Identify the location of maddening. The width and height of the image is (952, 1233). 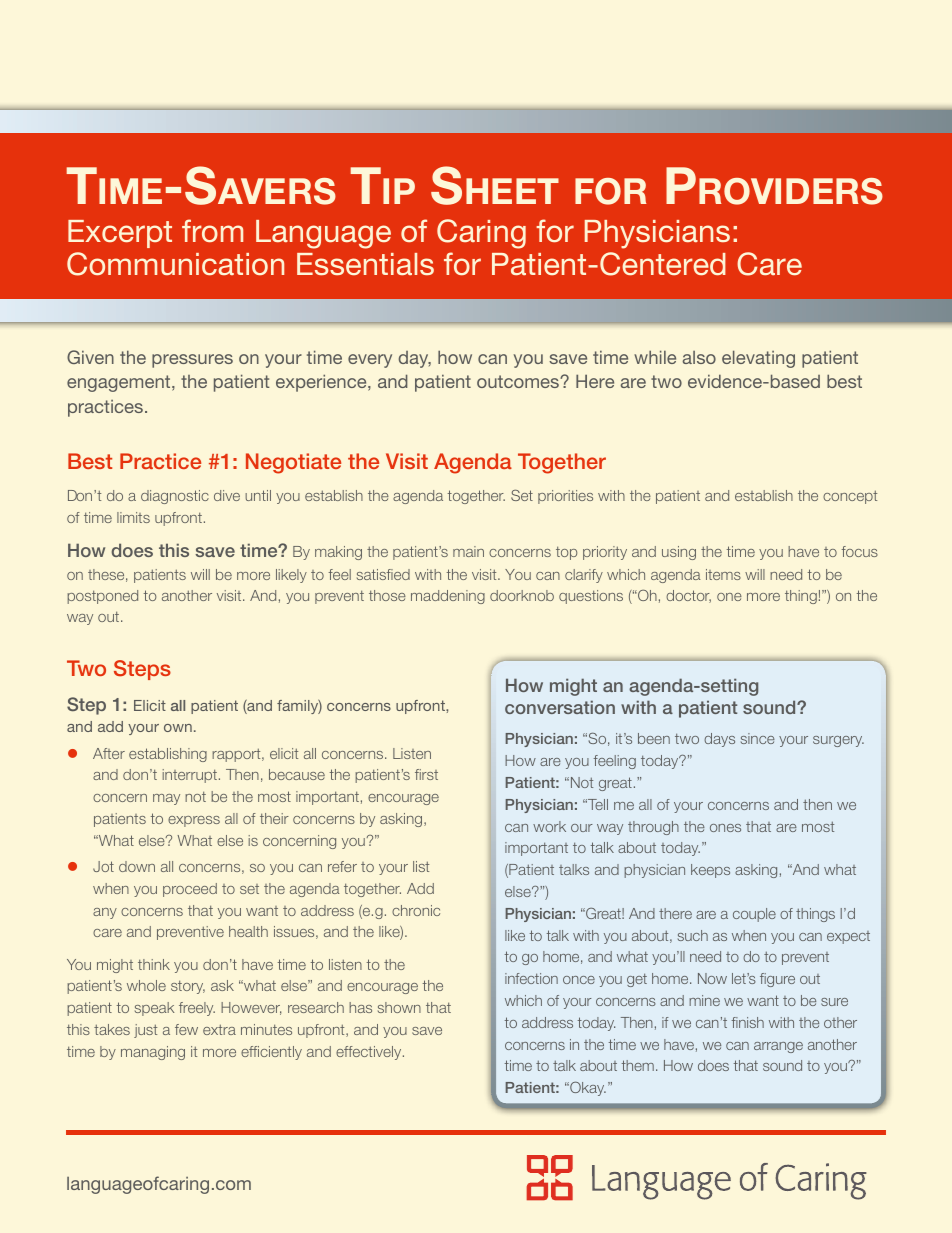
(448, 597).
